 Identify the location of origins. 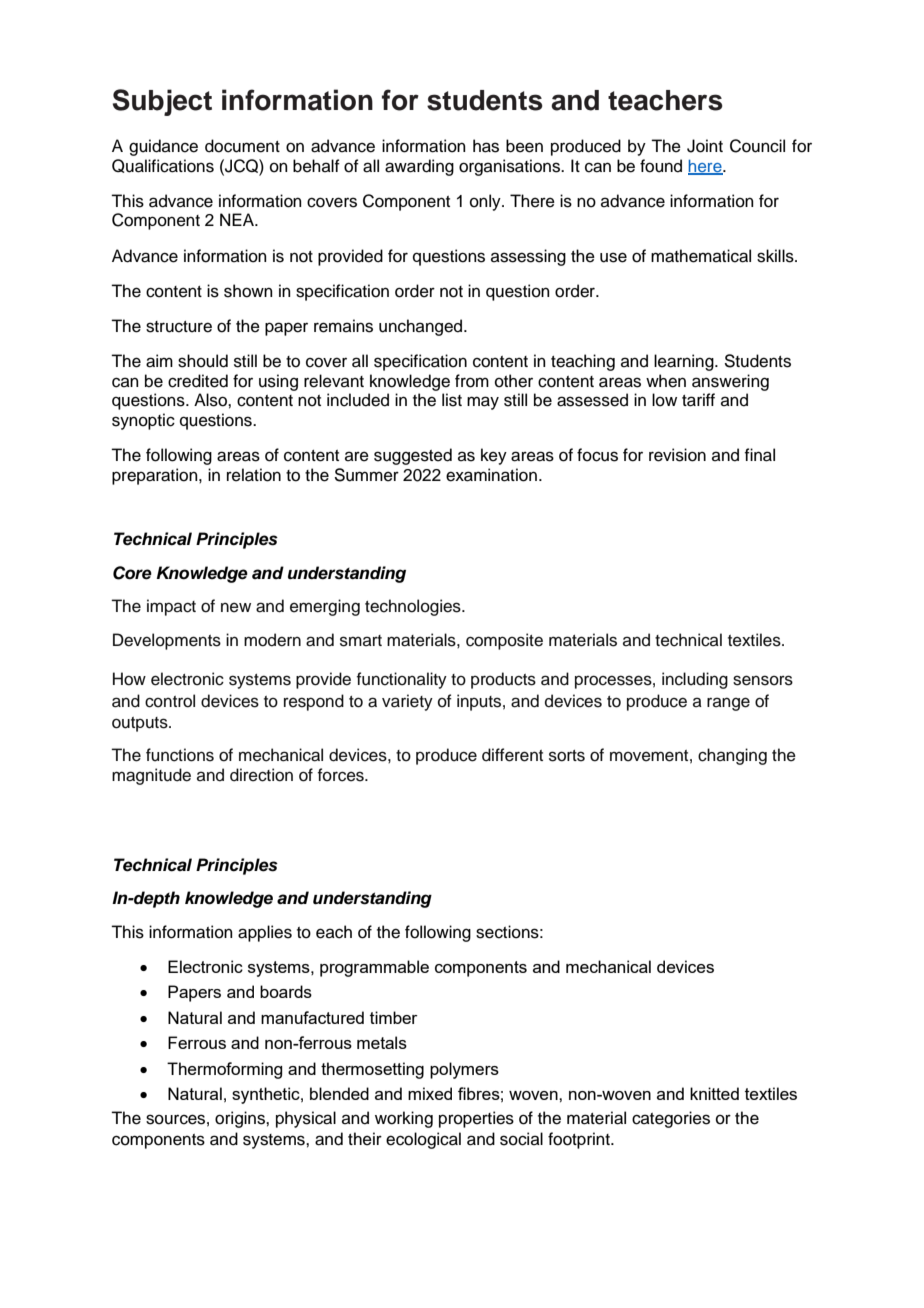
(241, 1119).
